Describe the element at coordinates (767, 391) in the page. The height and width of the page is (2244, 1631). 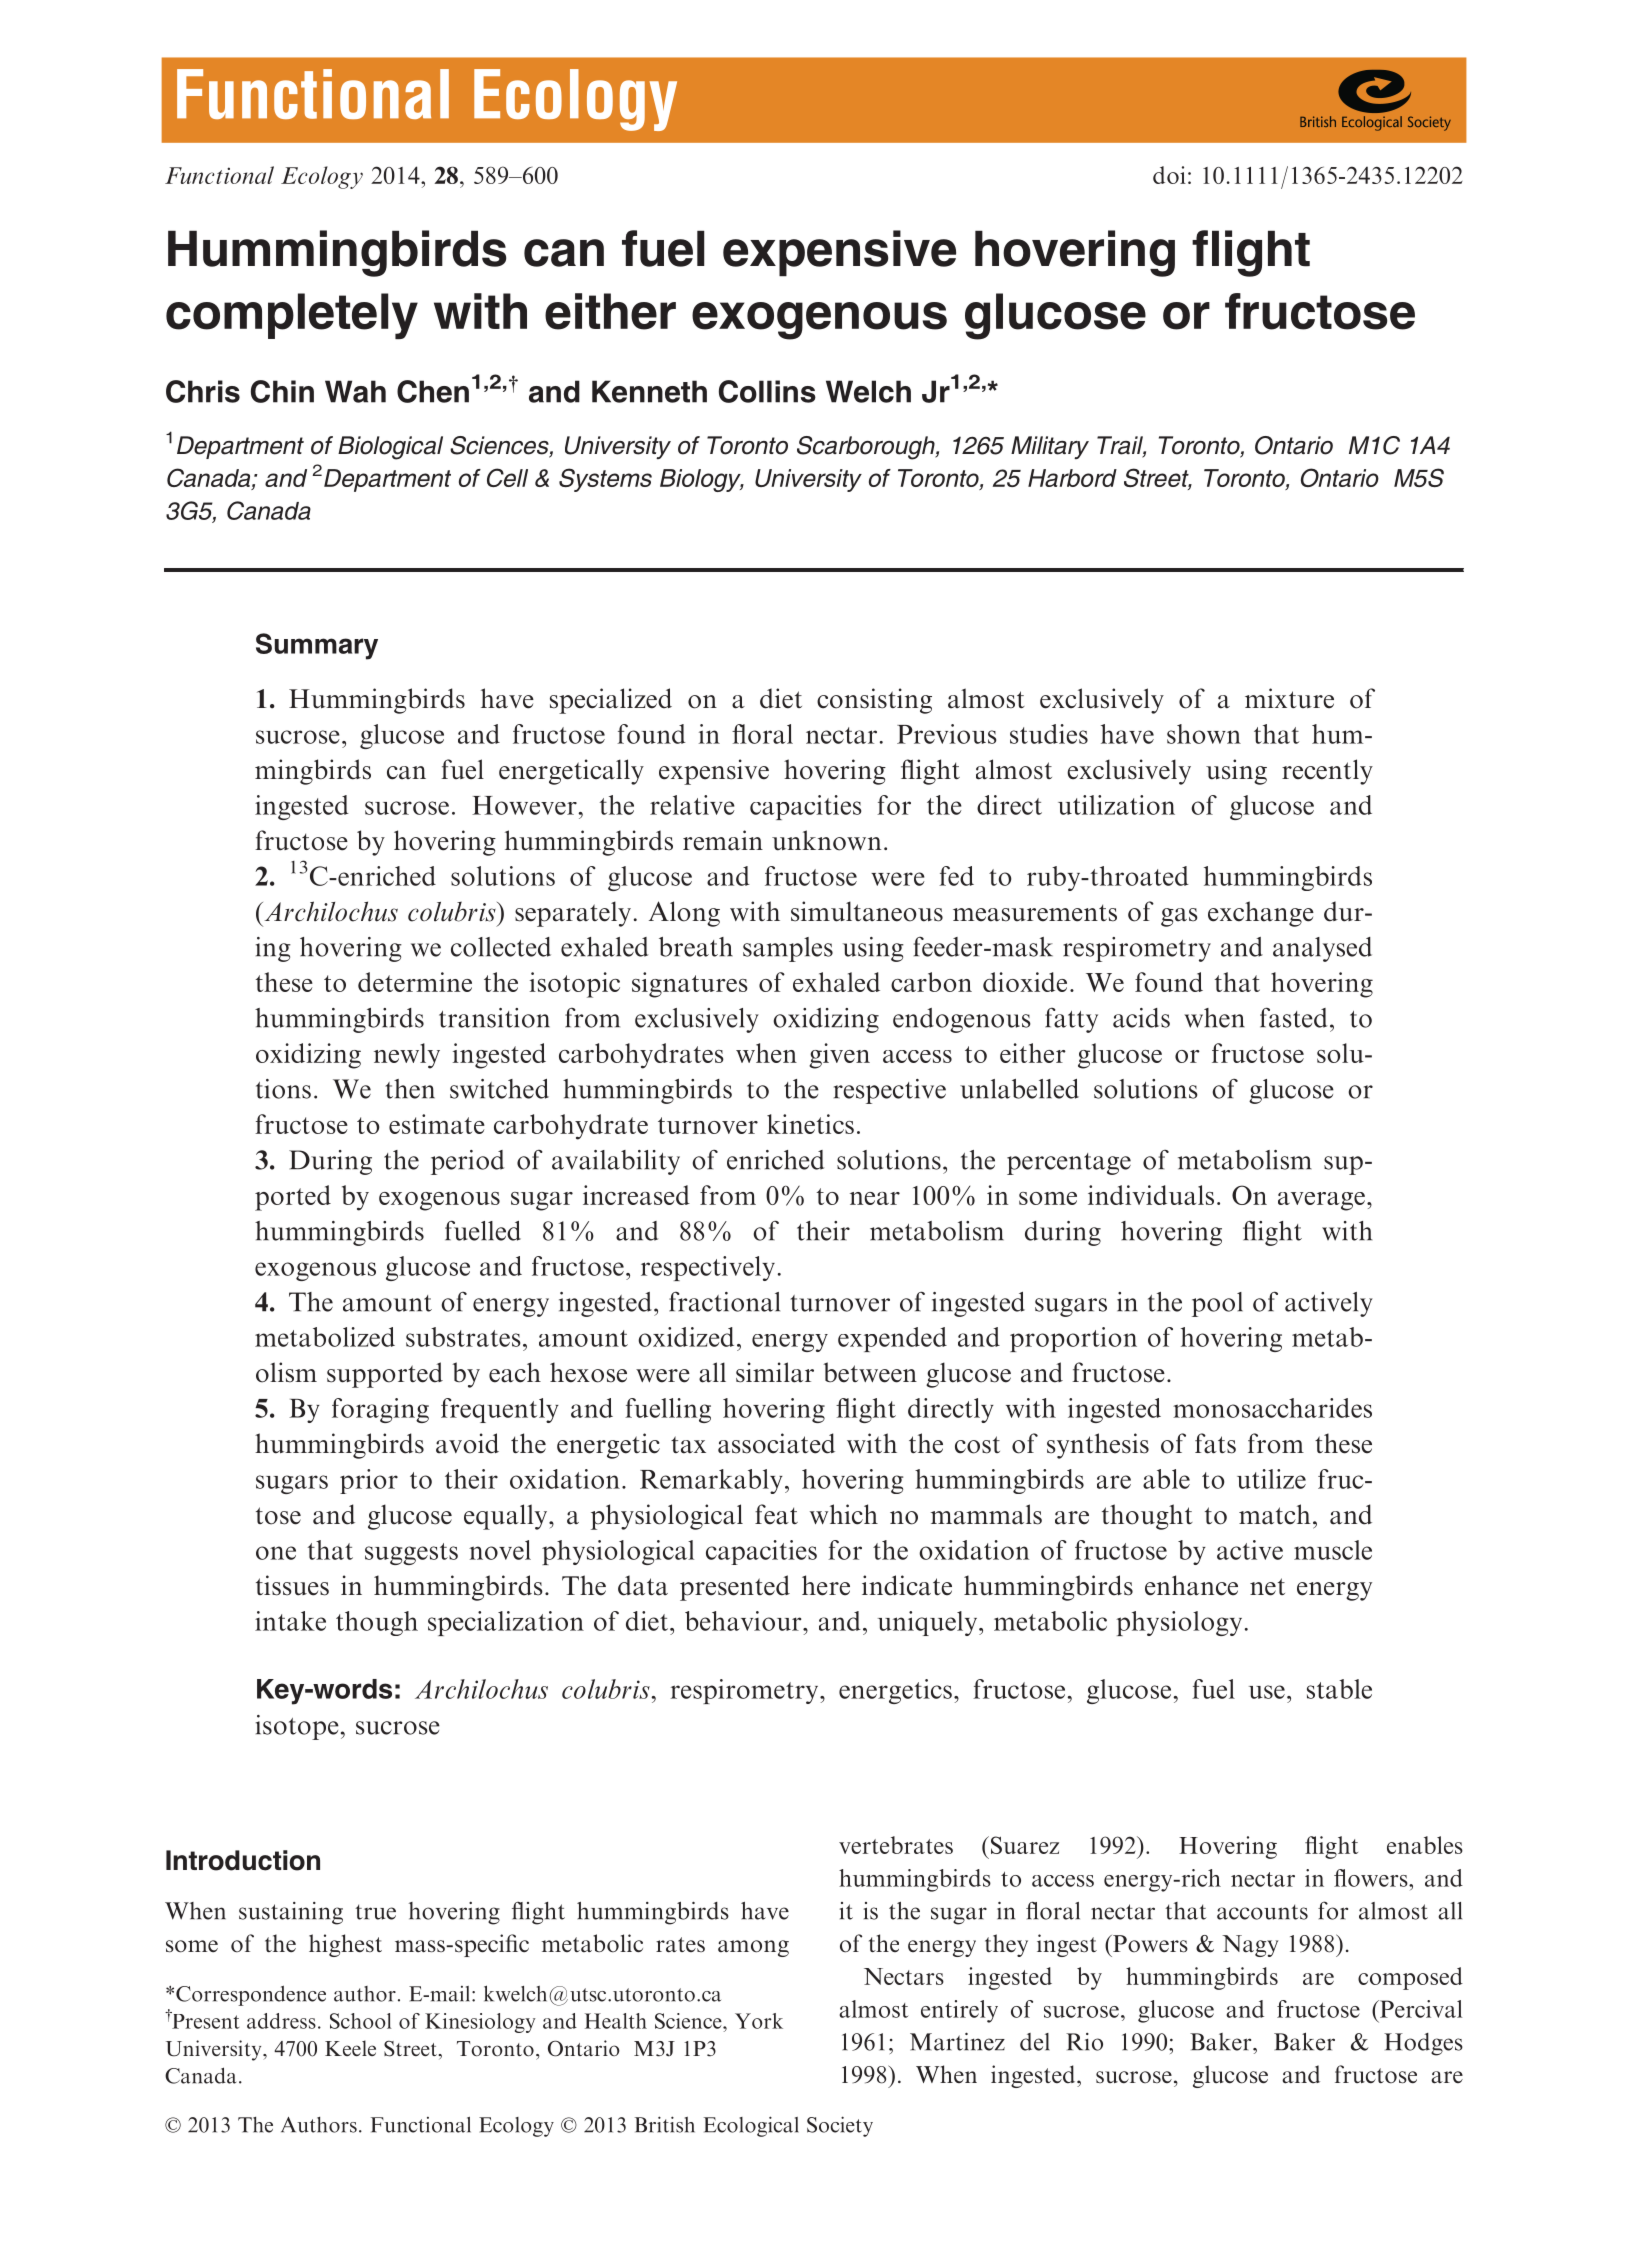
I see `Collins` at that location.
